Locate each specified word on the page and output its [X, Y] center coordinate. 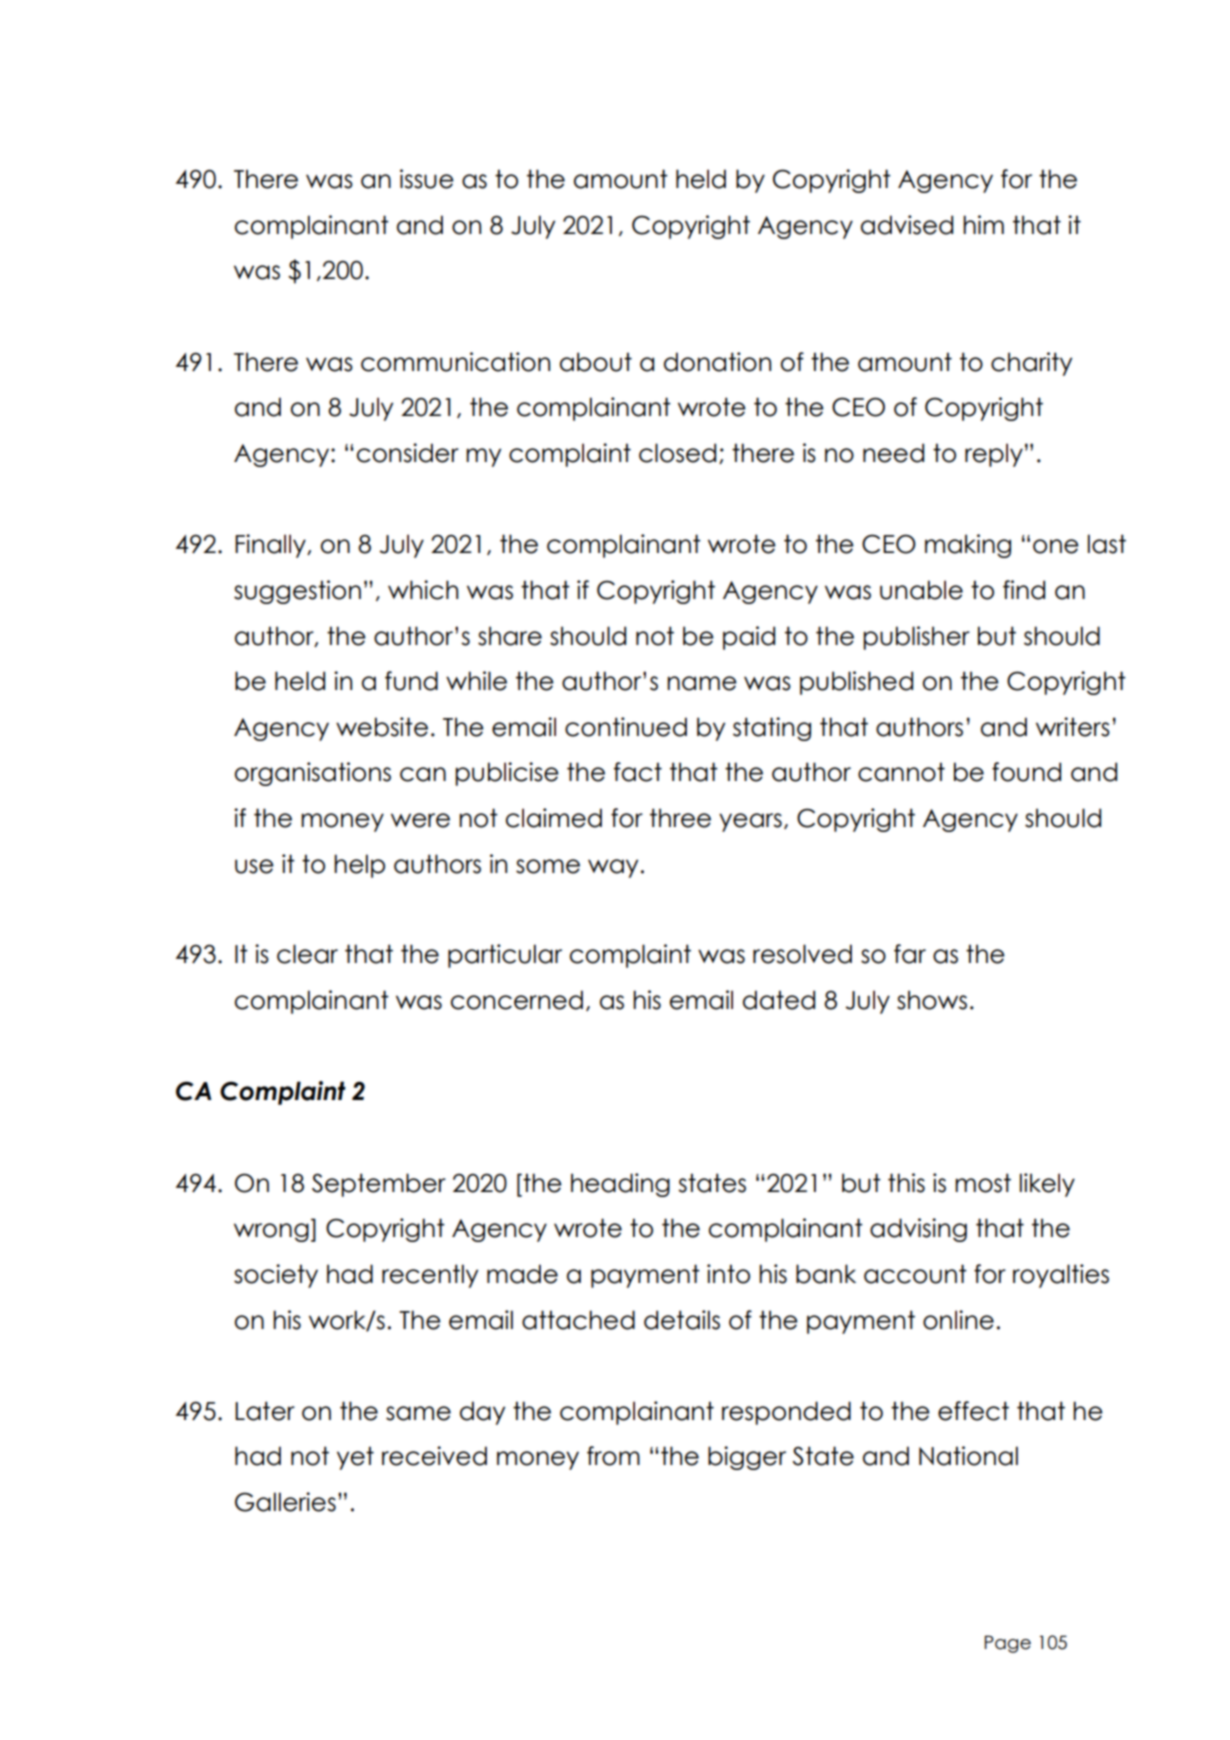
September [379, 1185]
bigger [747, 1458]
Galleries [285, 1502]
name [702, 683]
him [983, 224]
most [983, 1183]
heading [620, 1185]
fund [411, 681]
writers [1073, 727]
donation [717, 362]
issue [427, 179]
